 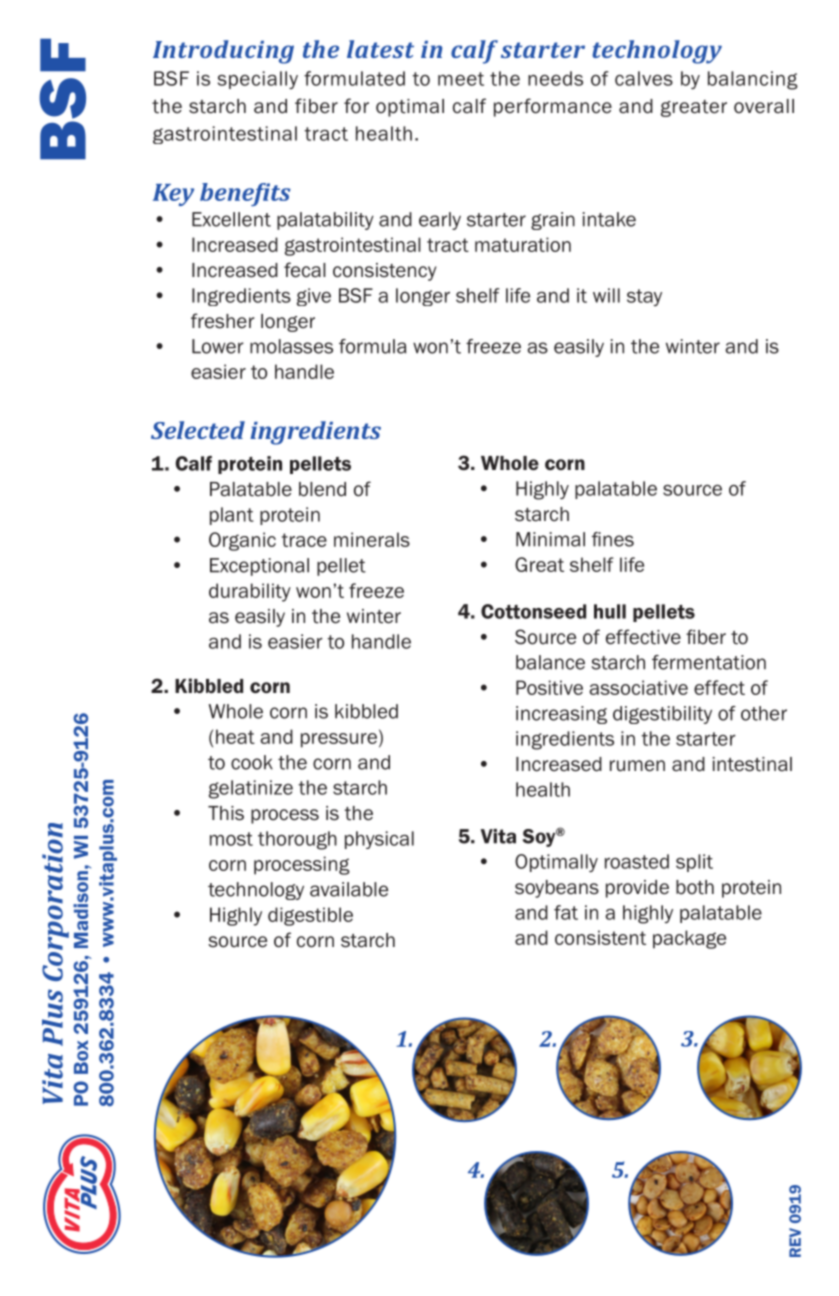 What do you see at coordinates (258, 80) in the screenshot?
I see `specially` at bounding box center [258, 80].
